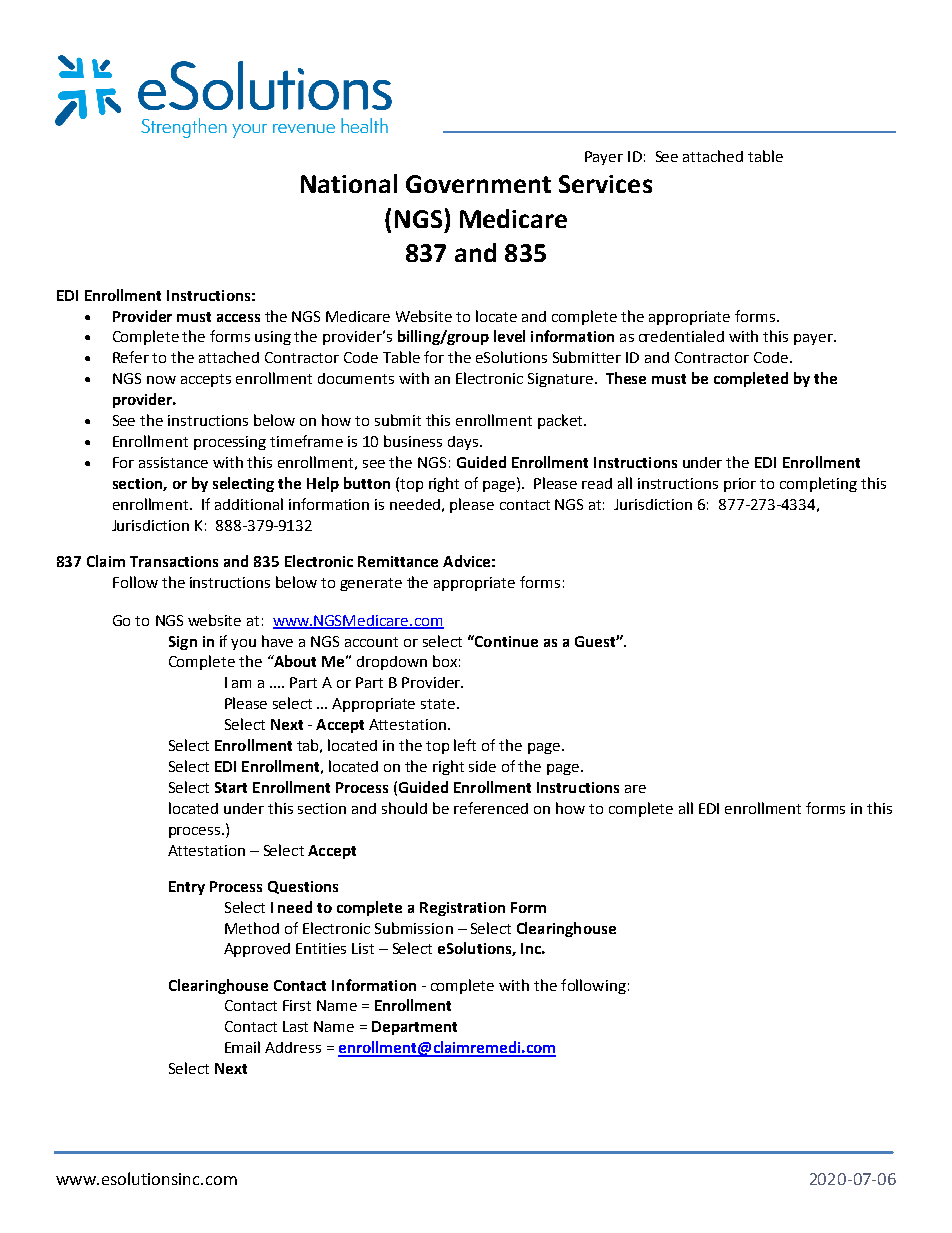 Image resolution: width=952 pixels, height=1233 pixels. What do you see at coordinates (740, 485) in the document?
I see `prior` at bounding box center [740, 485].
